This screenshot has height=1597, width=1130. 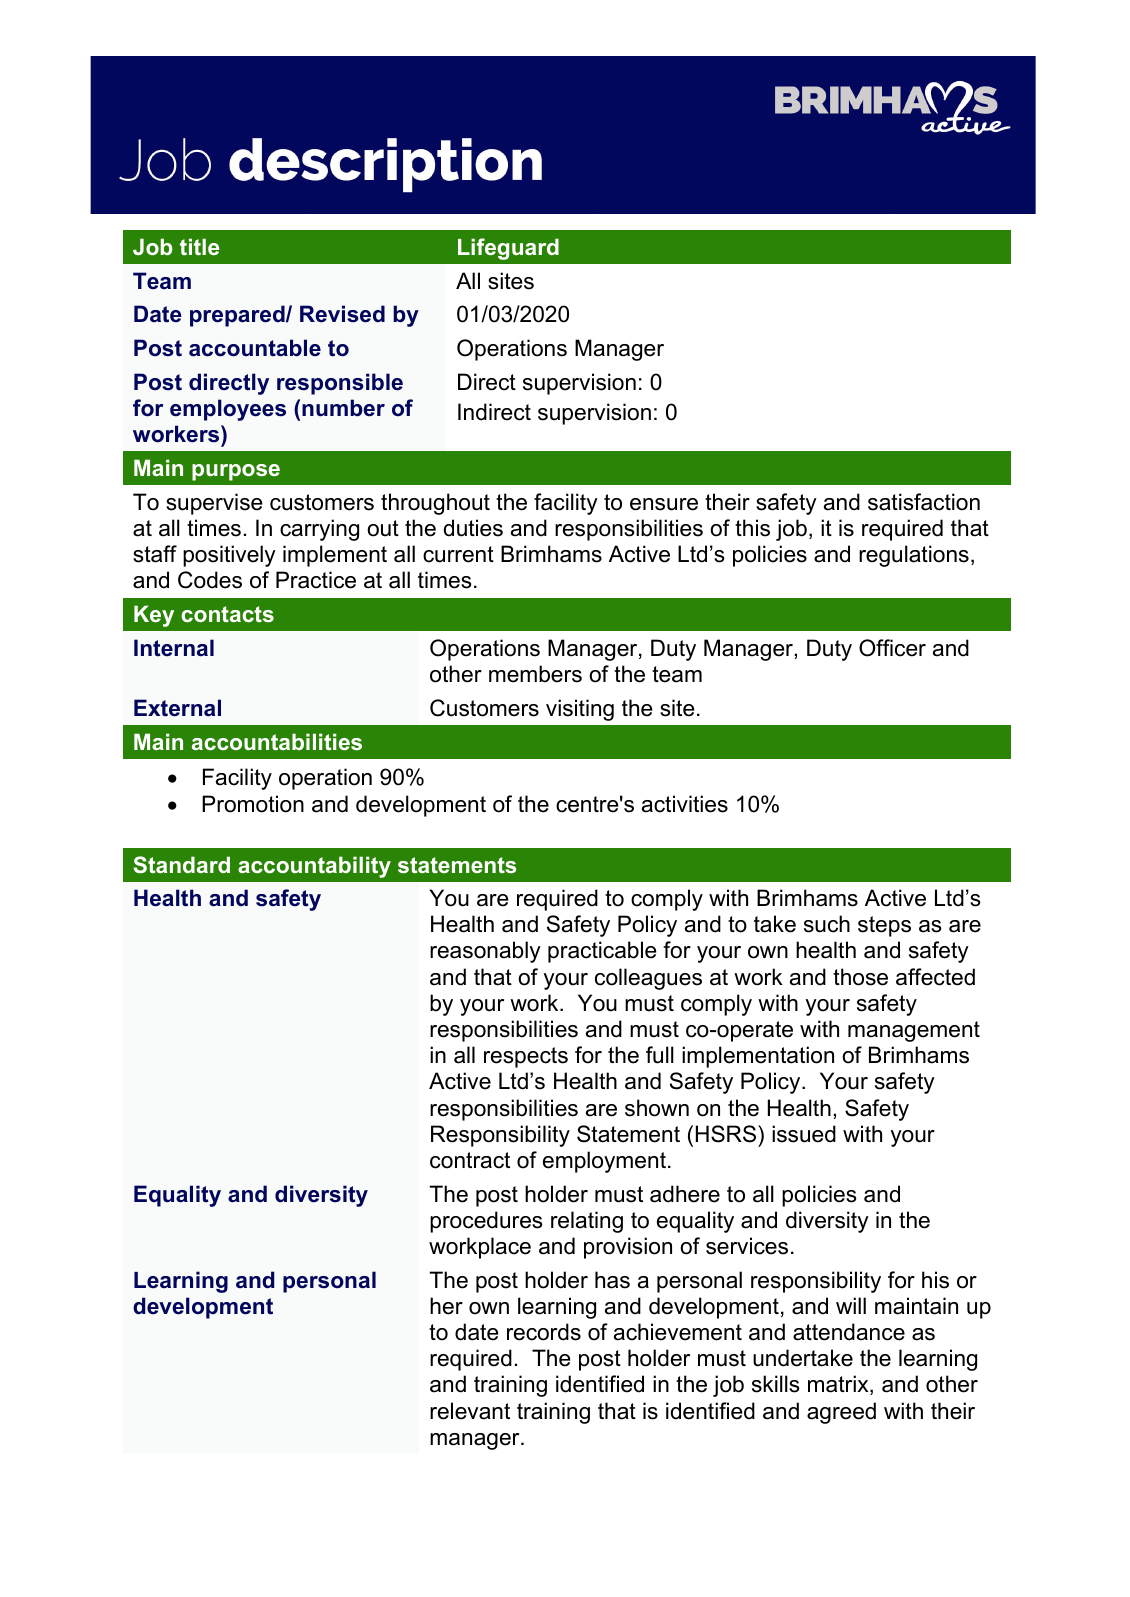 I want to click on such, so click(x=827, y=924).
